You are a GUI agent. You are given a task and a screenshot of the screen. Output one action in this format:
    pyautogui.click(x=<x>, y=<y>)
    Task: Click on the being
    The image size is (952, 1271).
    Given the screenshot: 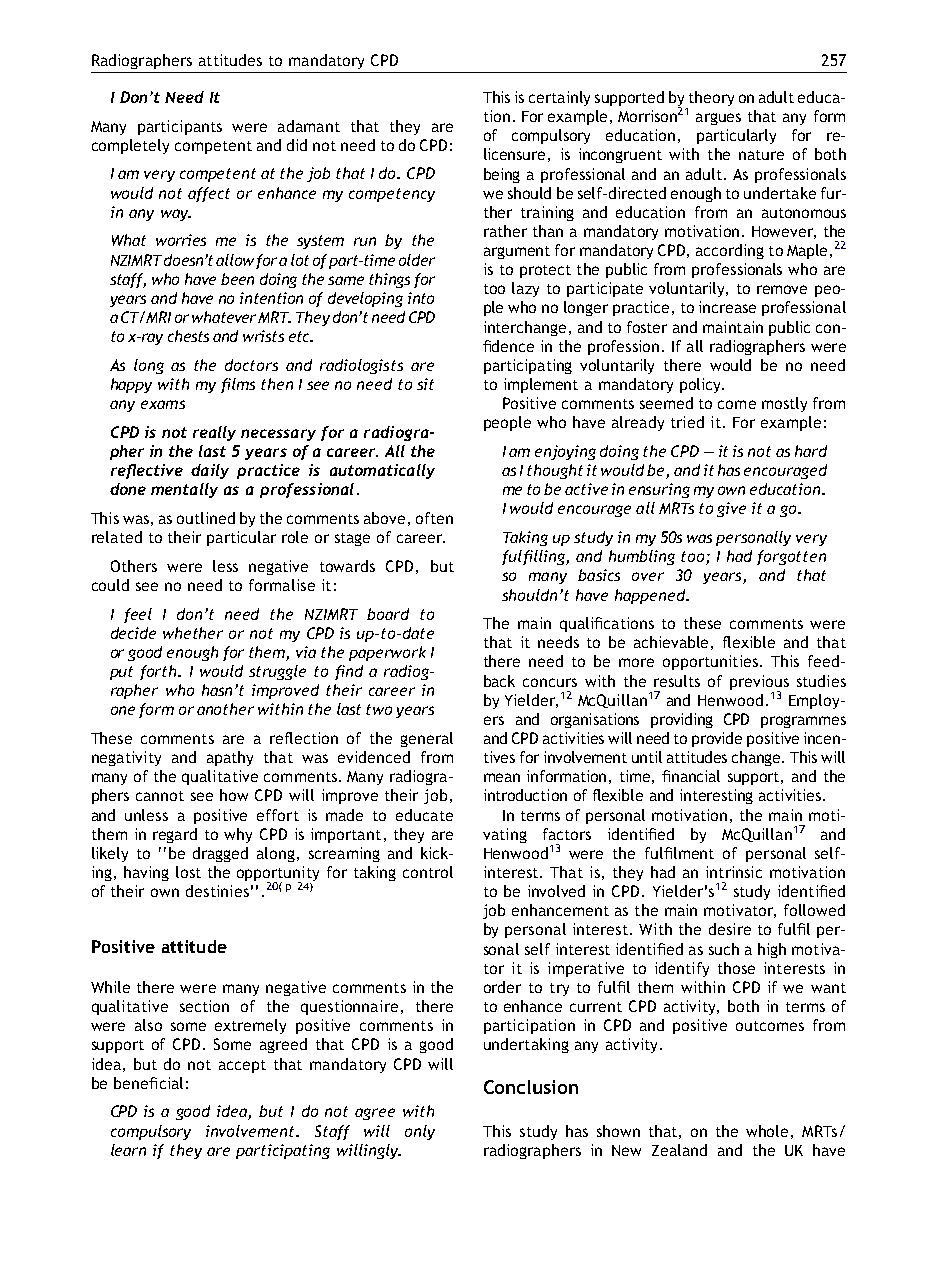 What is the action you would take?
    pyautogui.click(x=502, y=175)
